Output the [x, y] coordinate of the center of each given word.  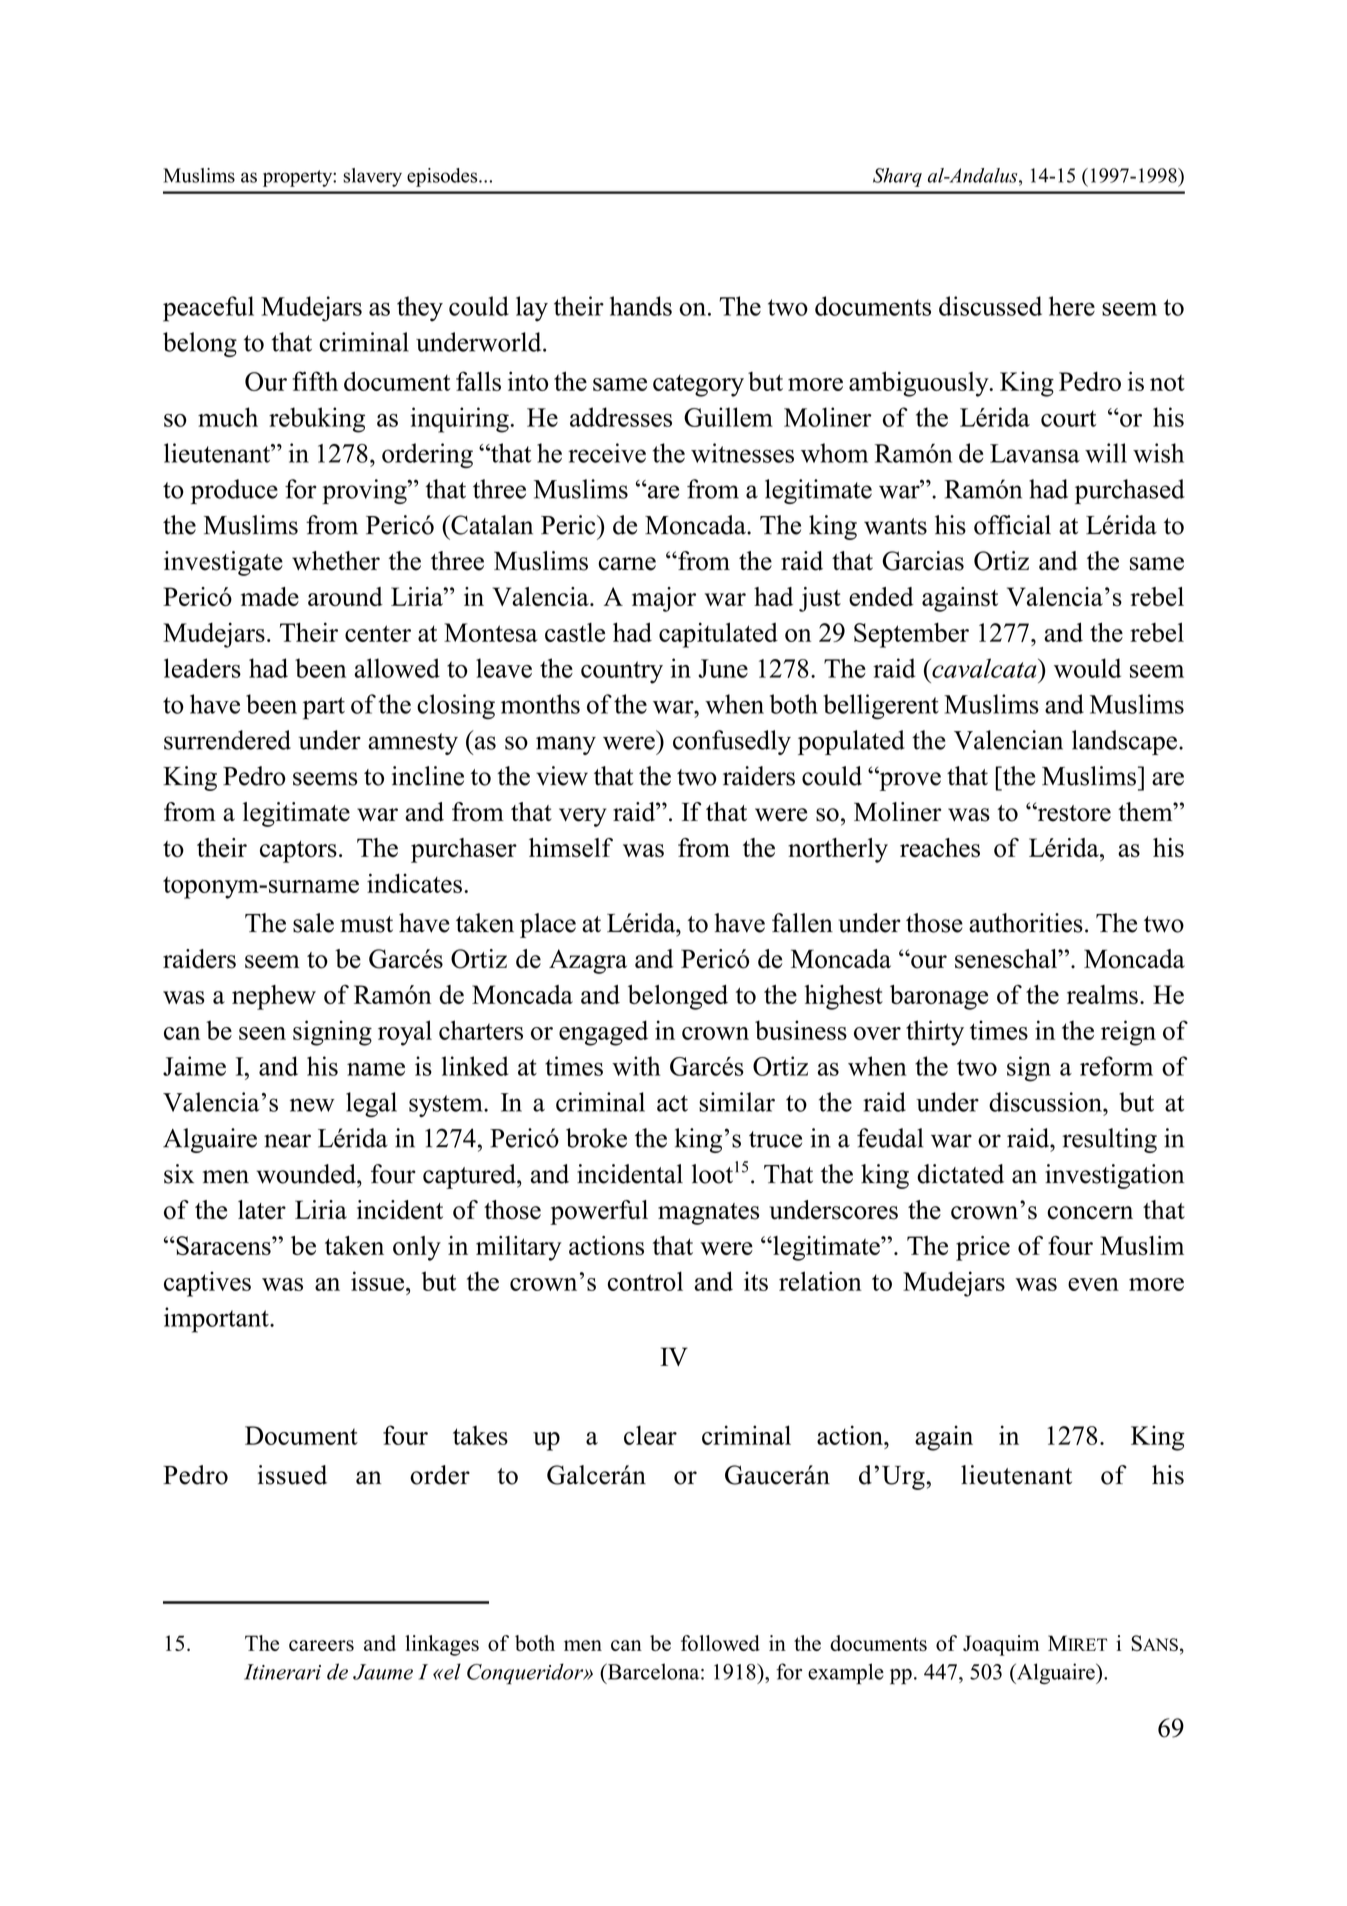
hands [641, 306]
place [548, 925]
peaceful [208, 309]
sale [313, 923]
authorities [1026, 923]
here [1072, 306]
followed [720, 1643]
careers [321, 1645]
